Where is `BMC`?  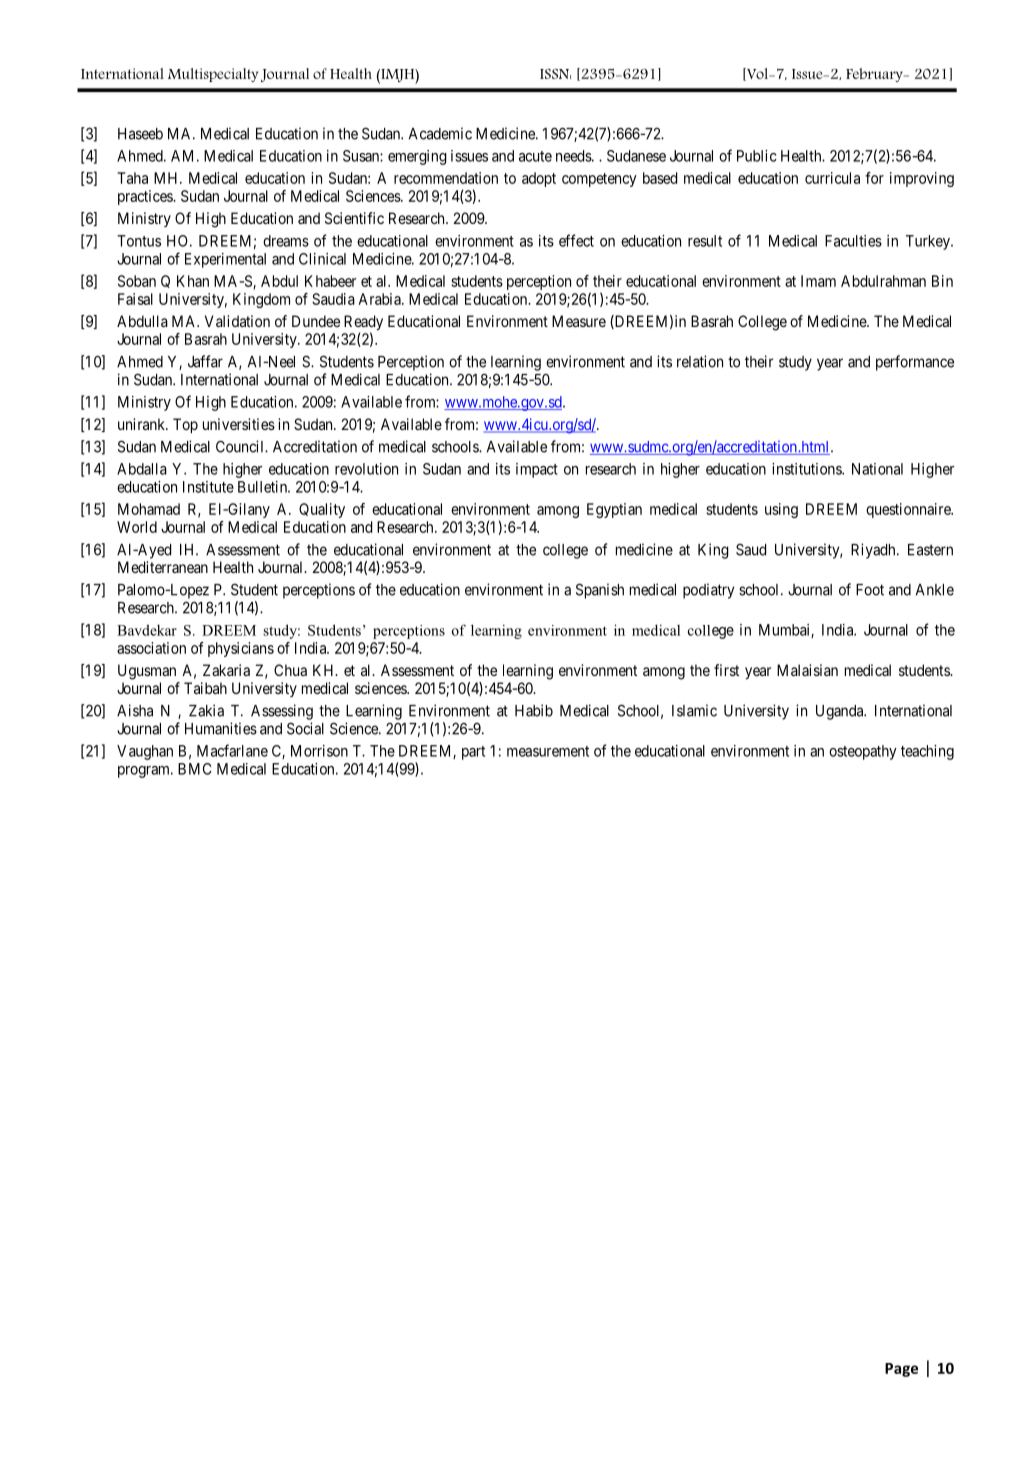 BMC is located at coordinates (195, 769).
